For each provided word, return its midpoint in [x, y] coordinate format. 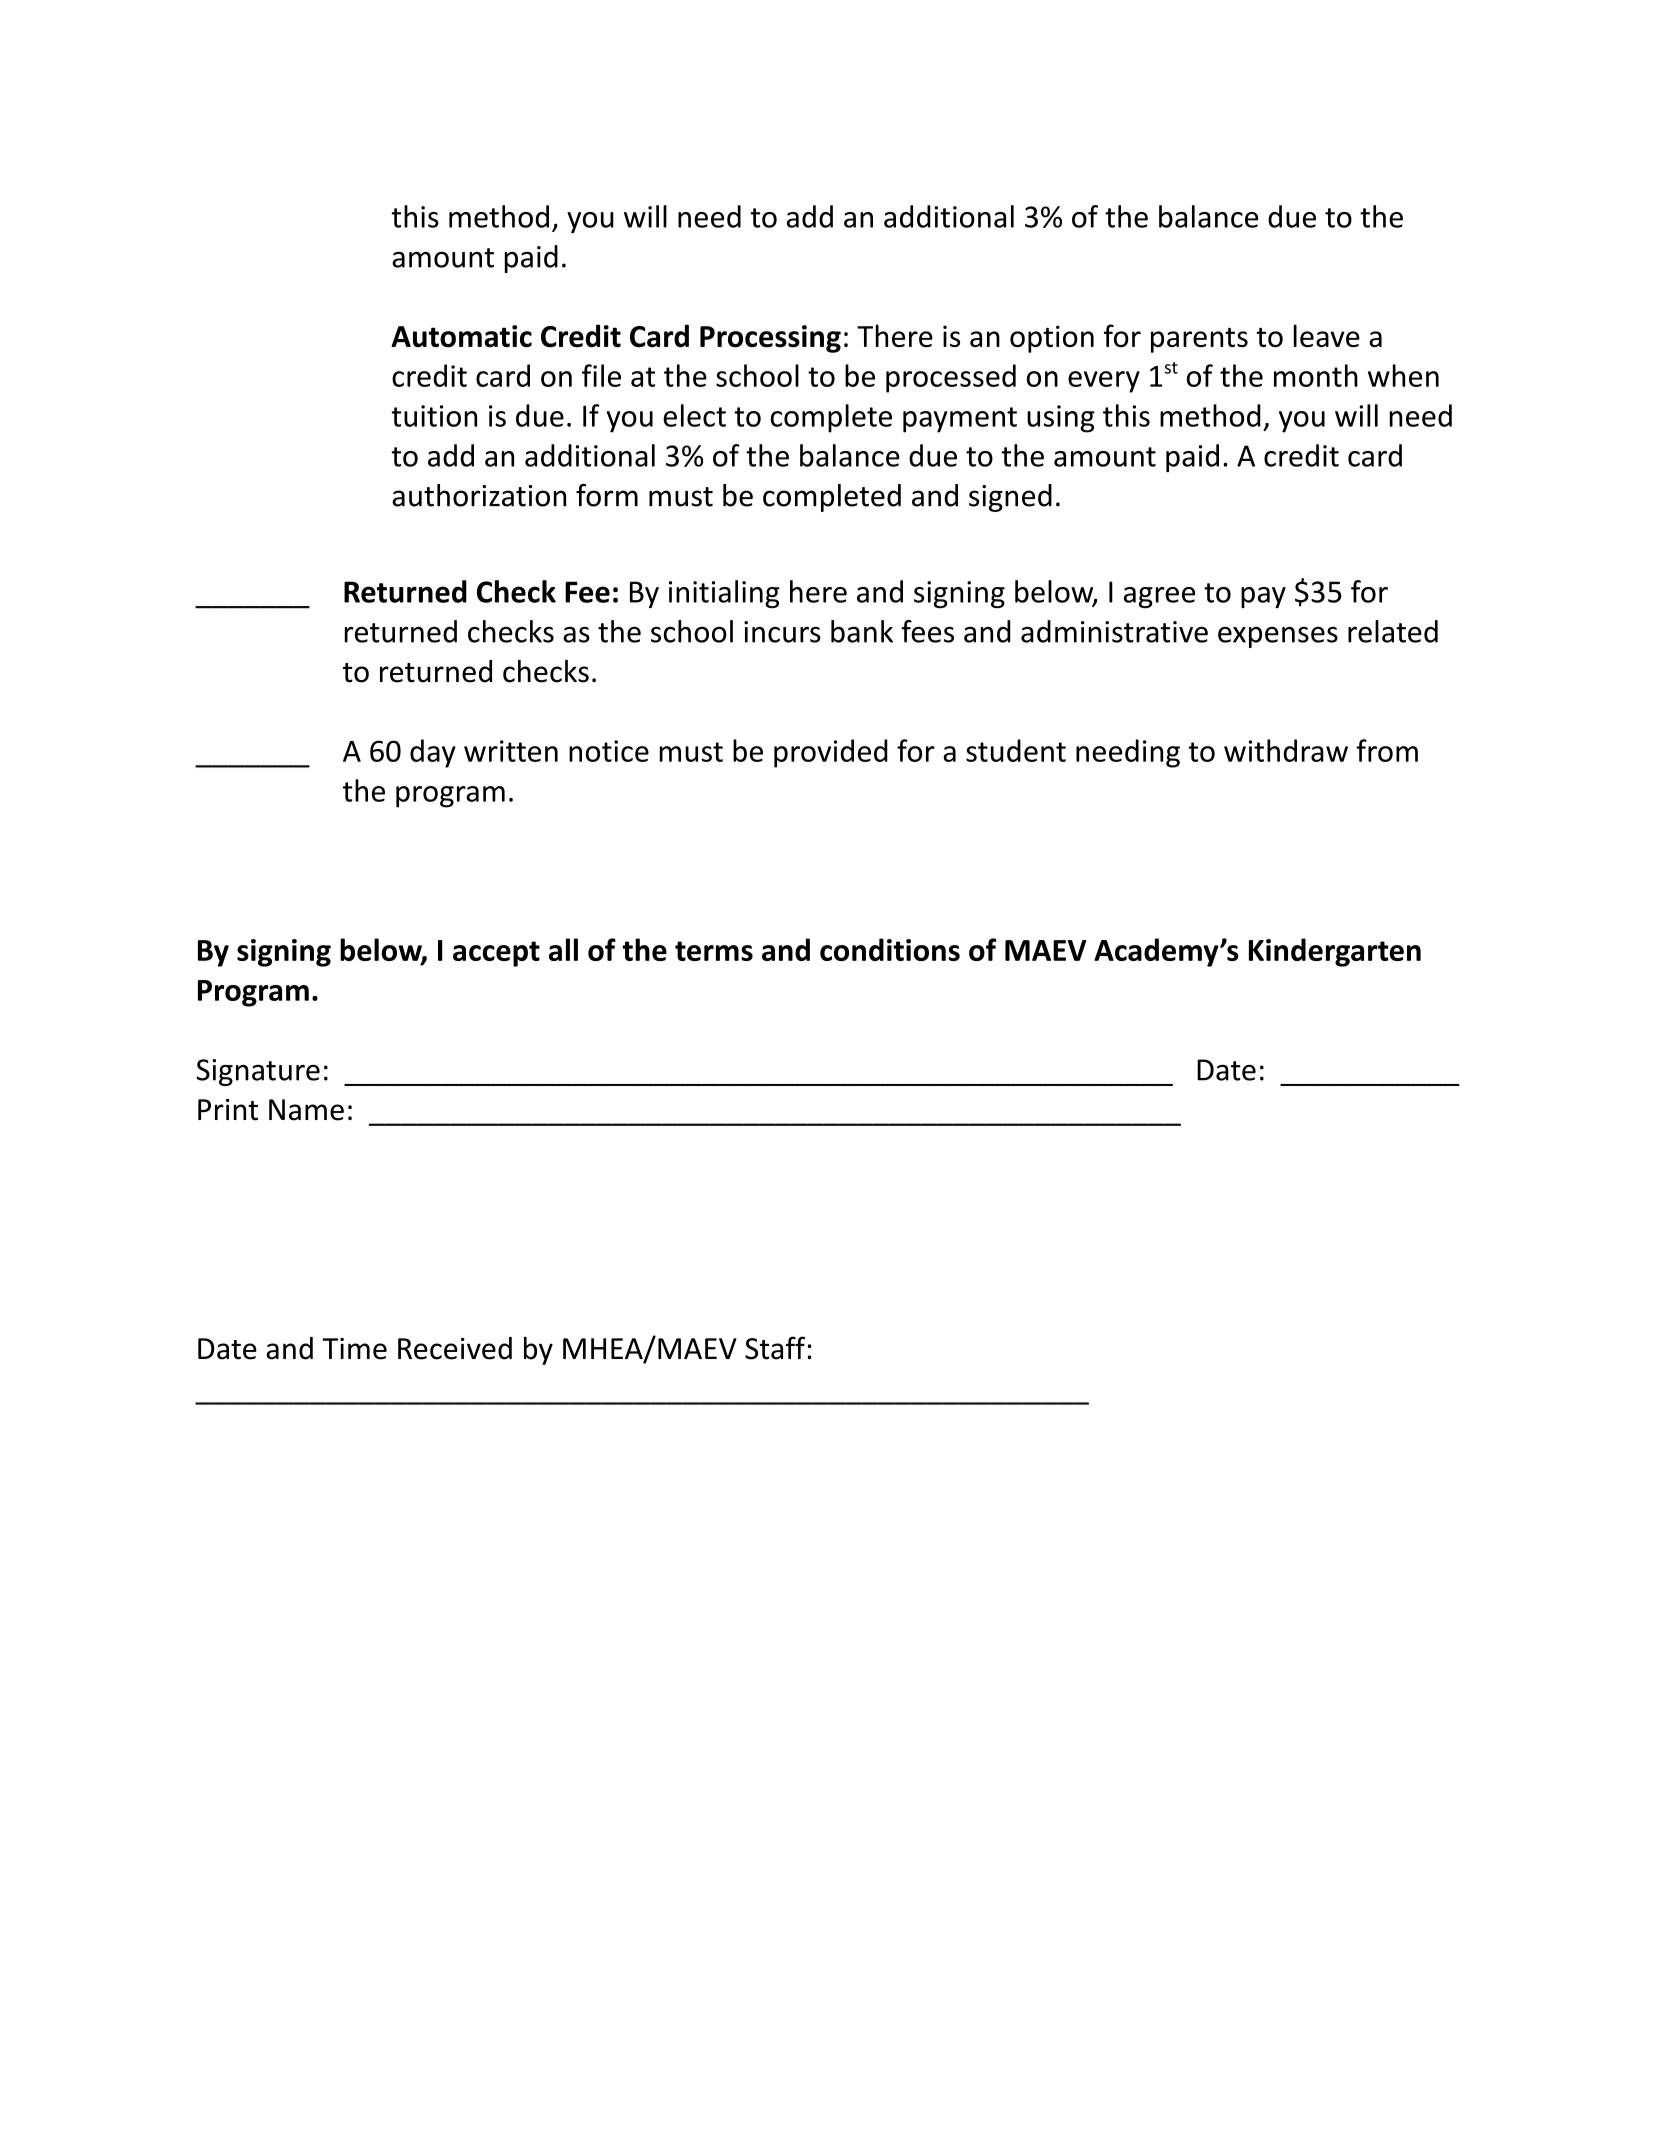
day [433, 753]
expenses [1278, 637]
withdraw [1286, 750]
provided [831, 753]
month [1316, 375]
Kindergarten [1335, 952]
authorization [479, 495]
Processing [770, 339]
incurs [782, 632]
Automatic [461, 336]
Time [354, 1349]
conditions [890, 949]
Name [306, 1110]
